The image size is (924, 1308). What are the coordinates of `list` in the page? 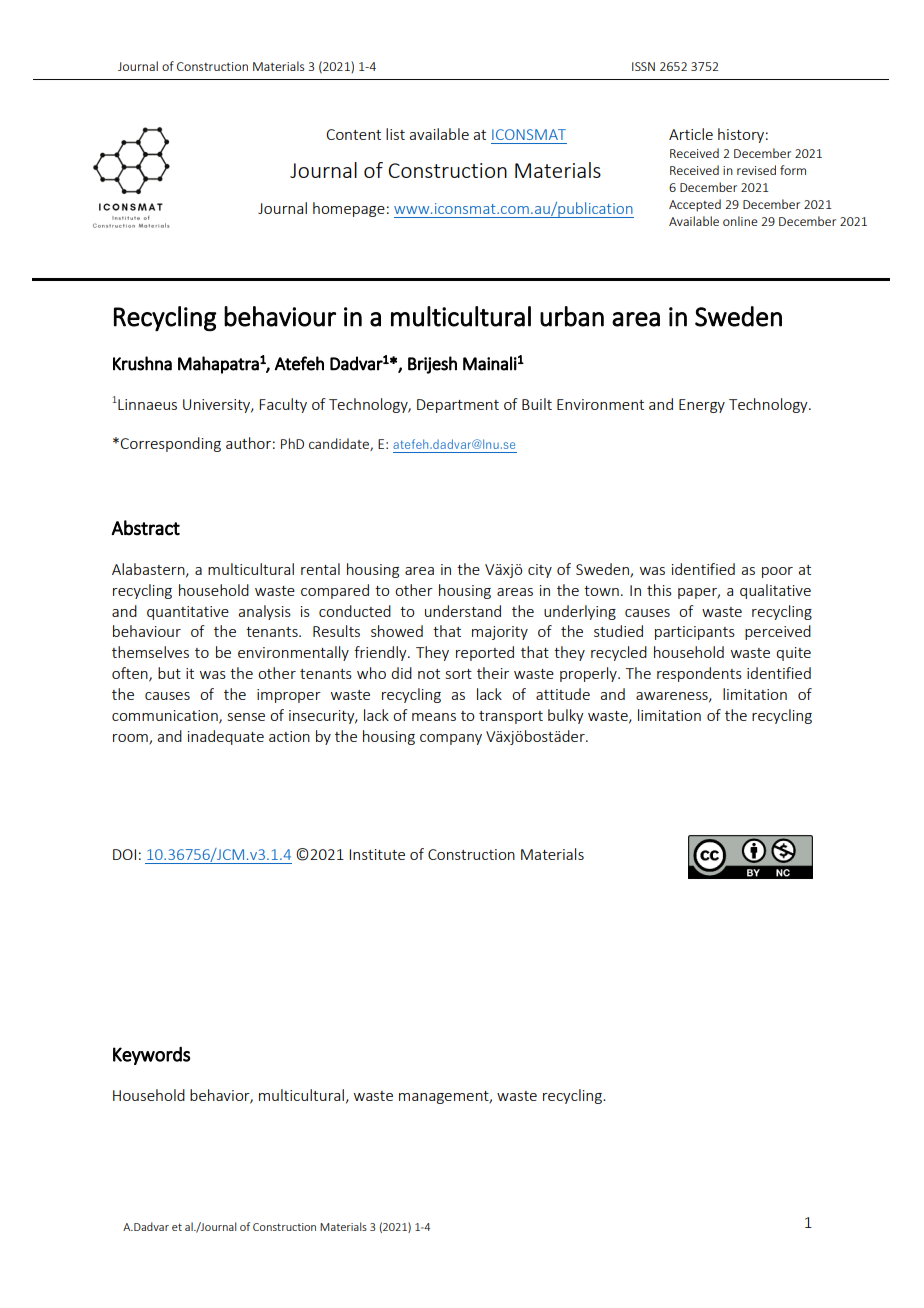 It's located at (395, 134).
